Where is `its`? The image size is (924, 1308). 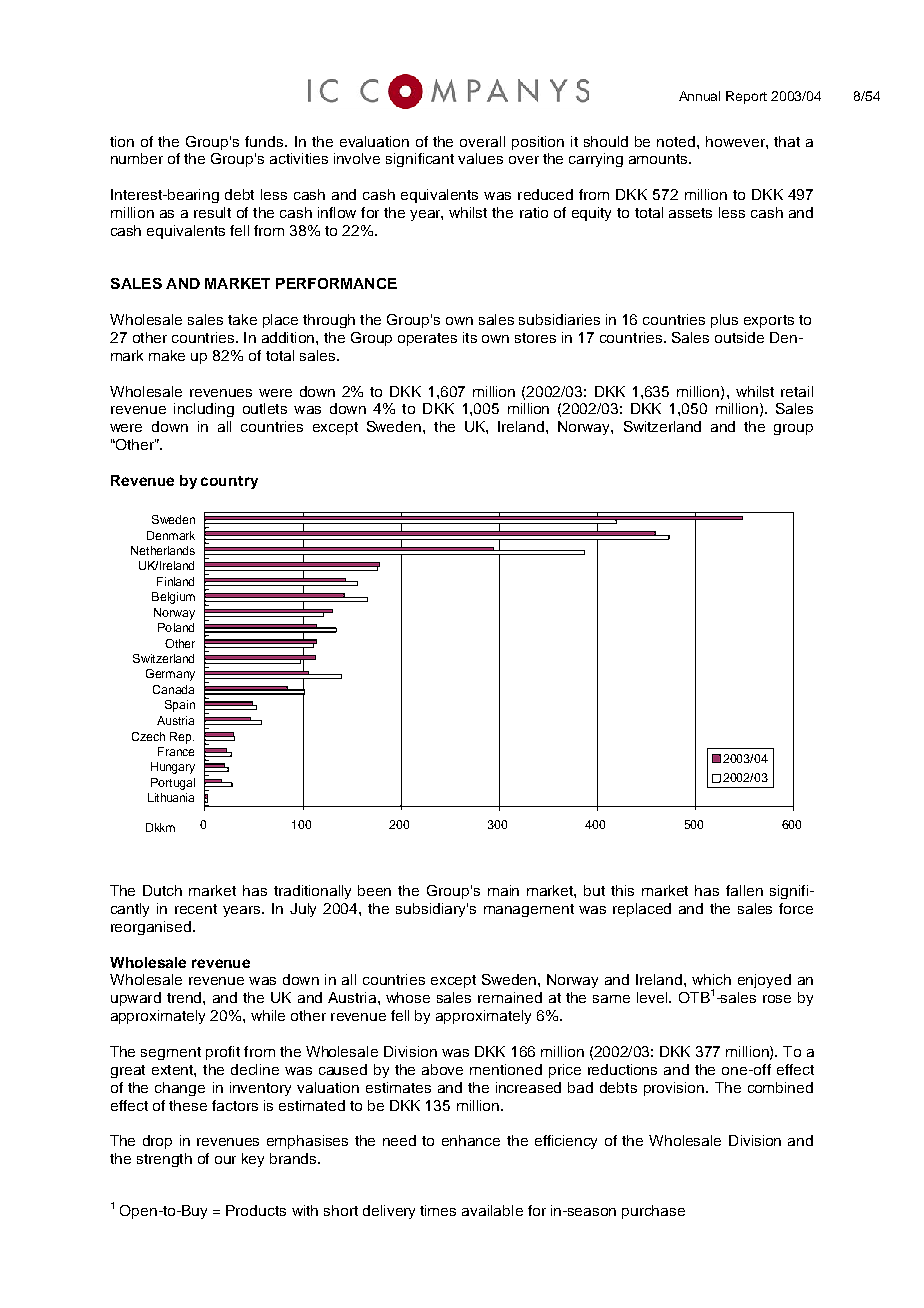 its is located at coordinates (470, 337).
